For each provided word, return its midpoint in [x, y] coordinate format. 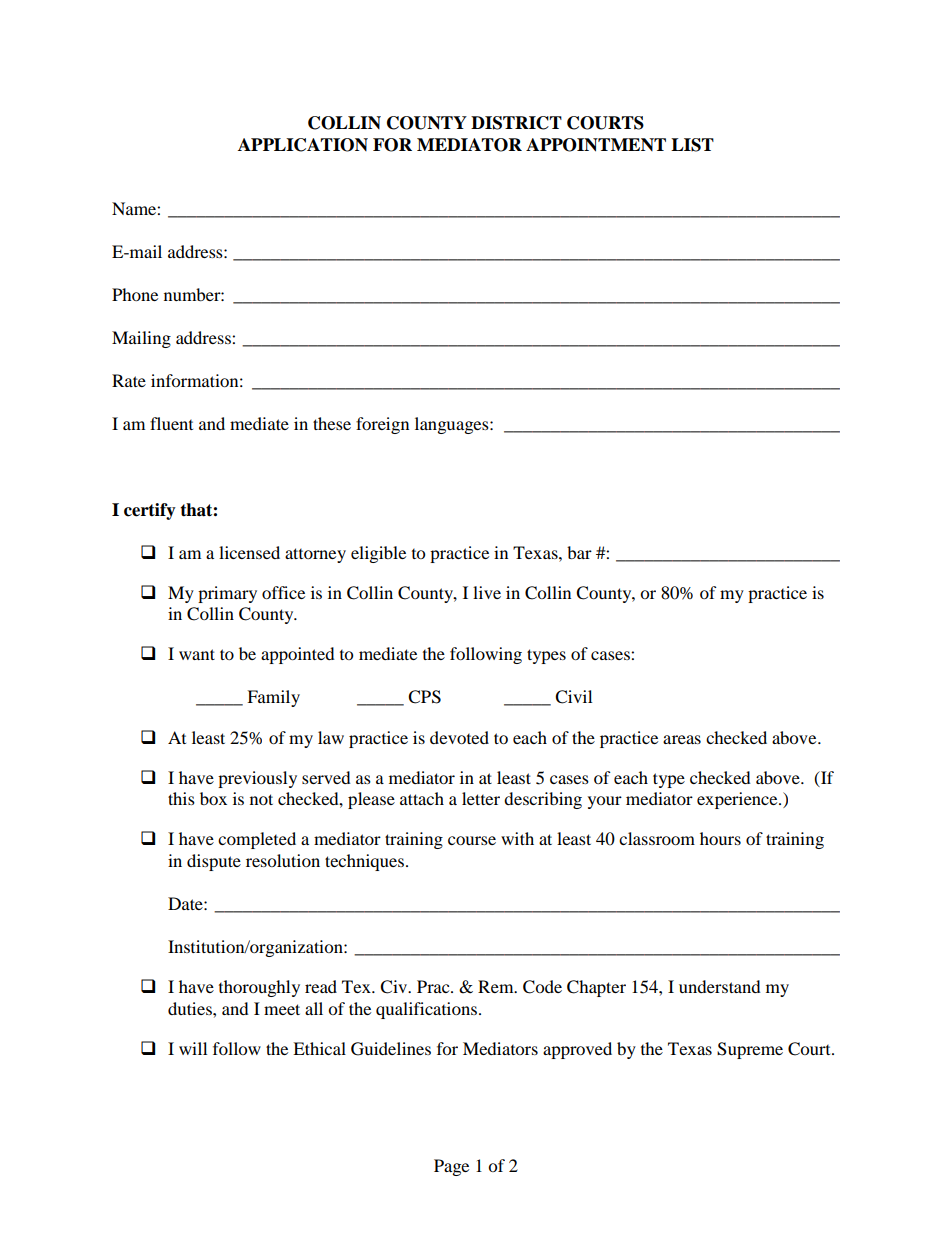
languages [453, 425]
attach [422, 798]
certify [150, 511]
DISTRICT [516, 123]
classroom [657, 838]
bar [579, 552]
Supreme [750, 1050]
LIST [692, 145]
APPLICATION [303, 145]
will [193, 1048]
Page [451, 1167]
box [213, 798]
